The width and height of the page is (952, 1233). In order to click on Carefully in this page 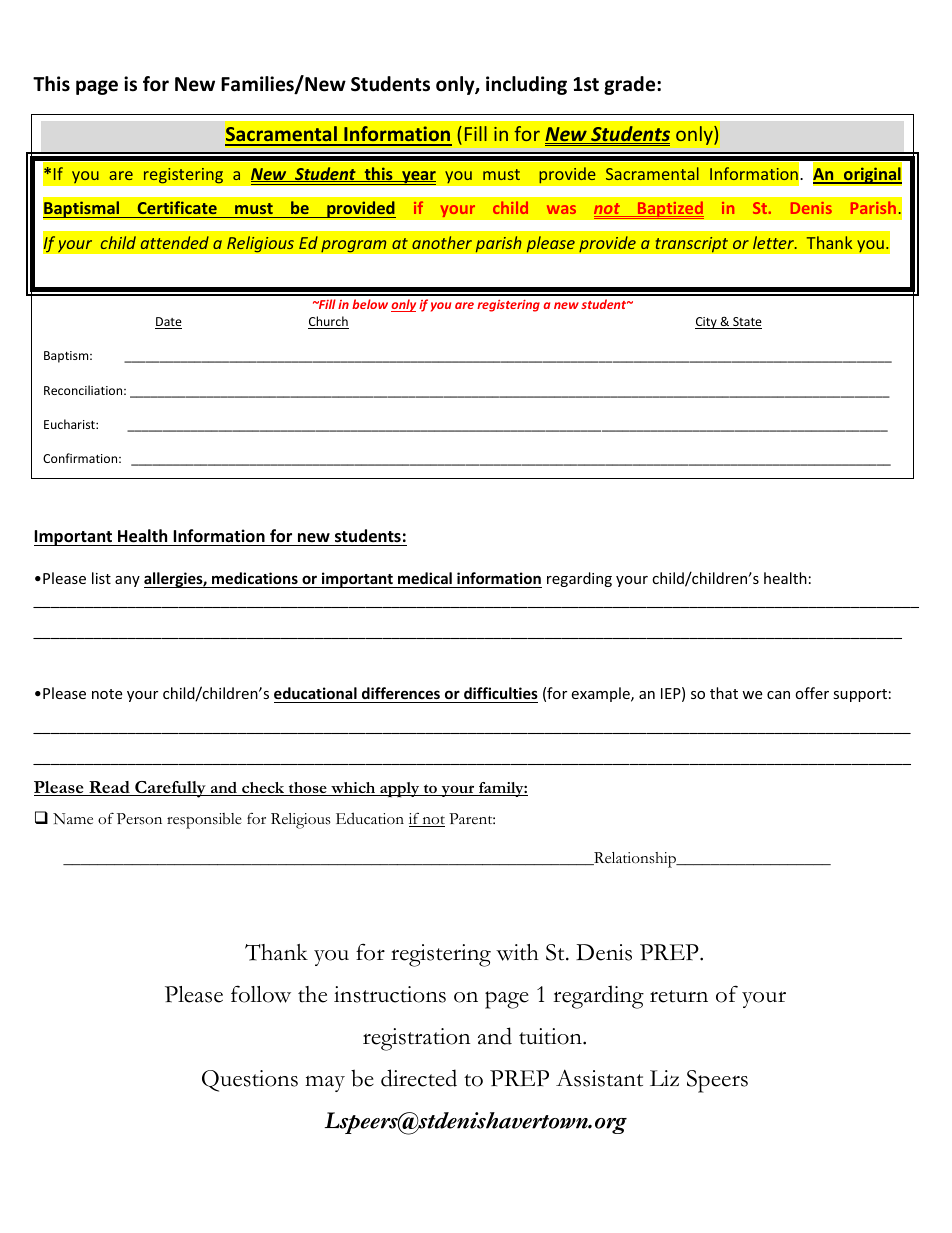, I will do `click(170, 789)`.
